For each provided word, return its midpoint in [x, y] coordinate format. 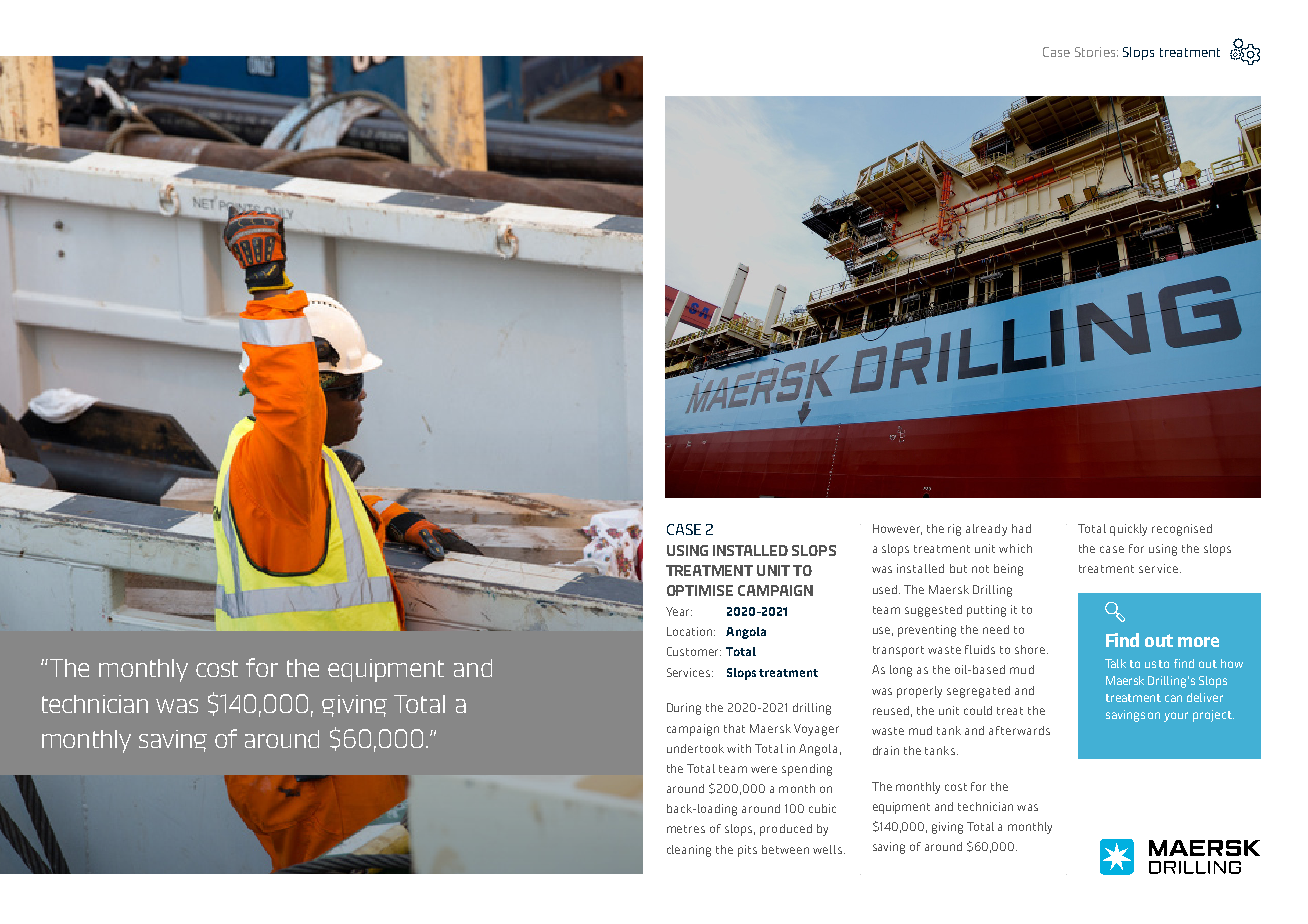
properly [919, 692]
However [897, 529]
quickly [1128, 530]
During [684, 709]
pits [747, 851]
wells [829, 849]
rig [954, 530]
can [1173, 698]
